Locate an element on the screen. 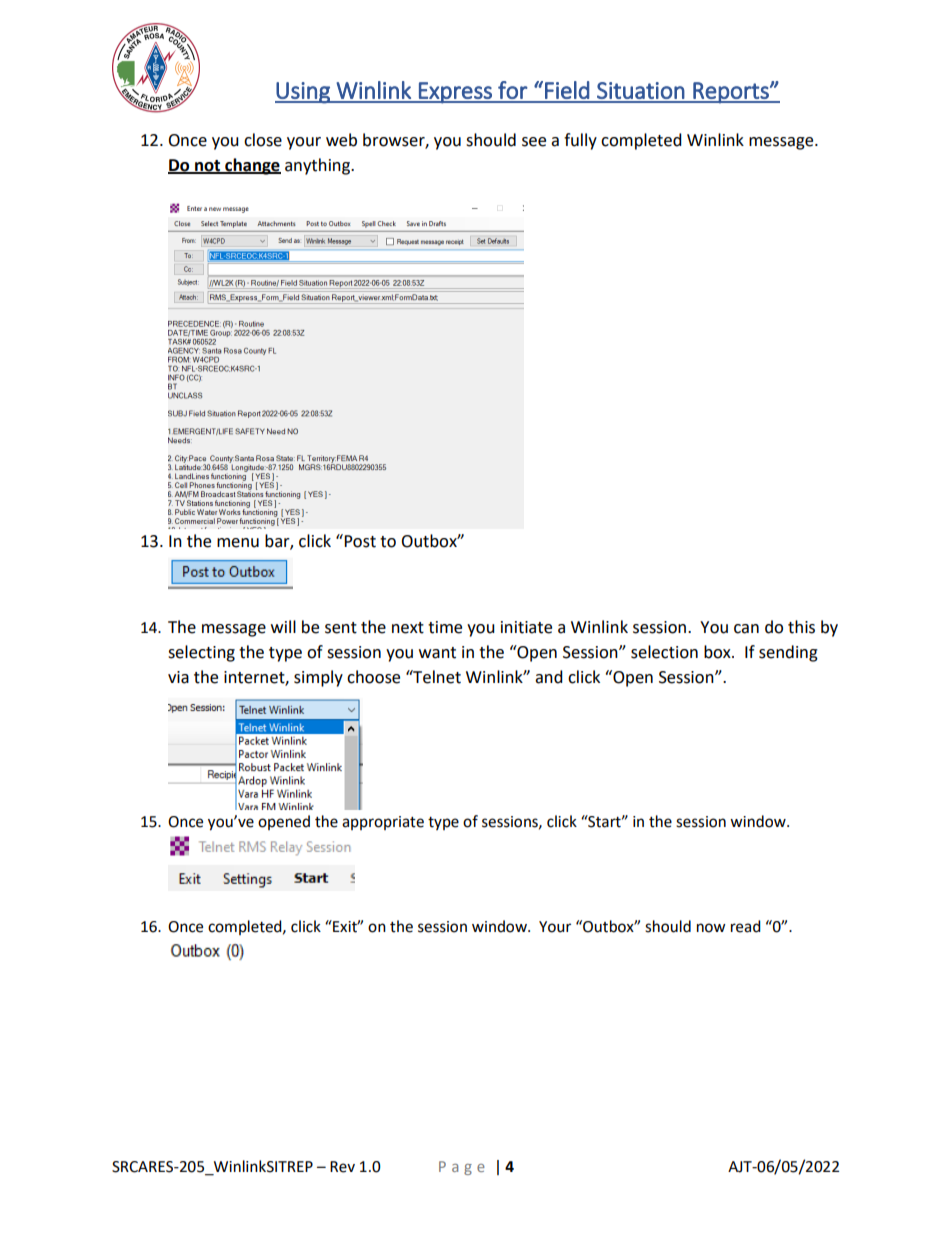 The width and height of the screenshot is (952, 1233). can is located at coordinates (746, 629).
